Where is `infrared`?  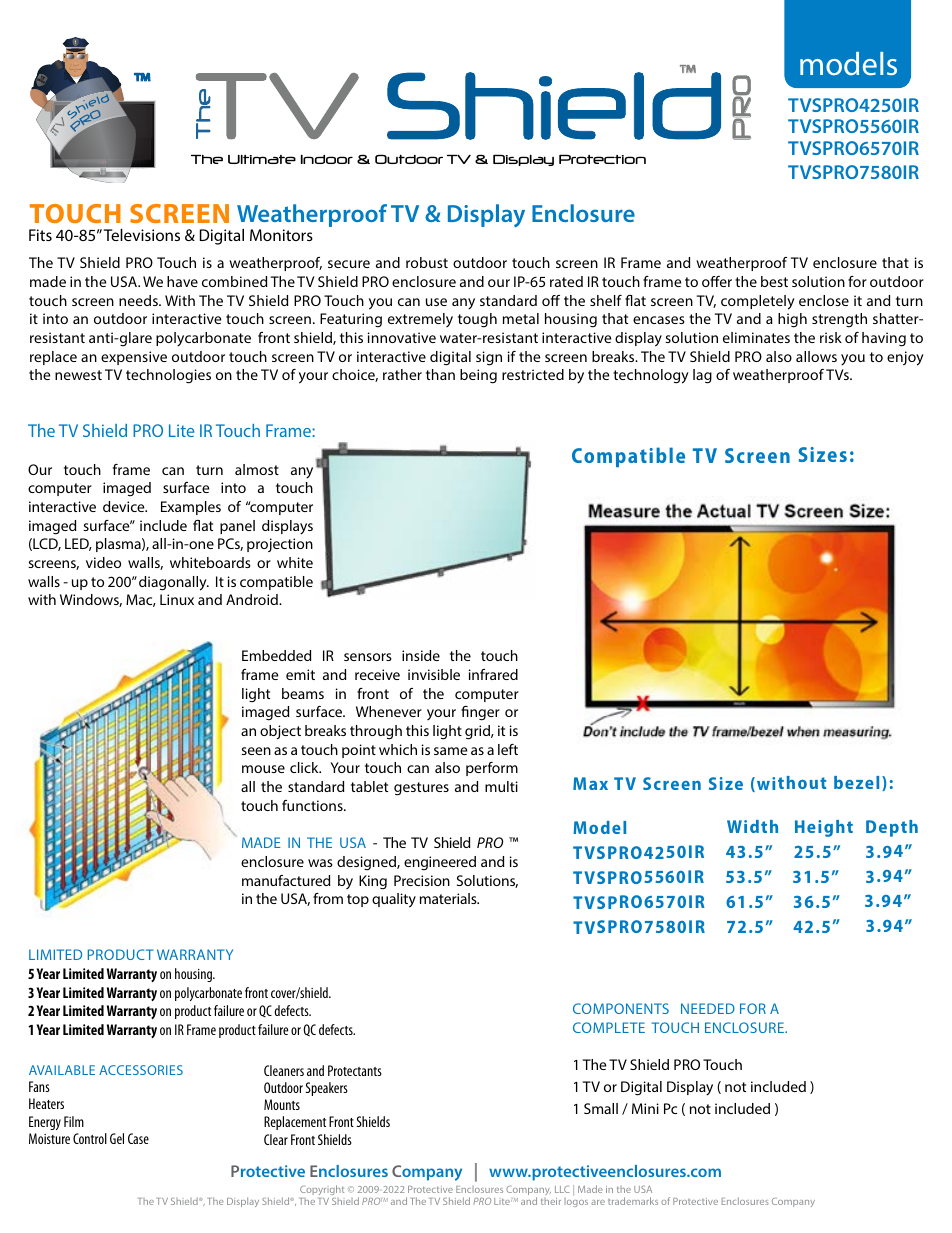
infrared is located at coordinates (493, 674).
